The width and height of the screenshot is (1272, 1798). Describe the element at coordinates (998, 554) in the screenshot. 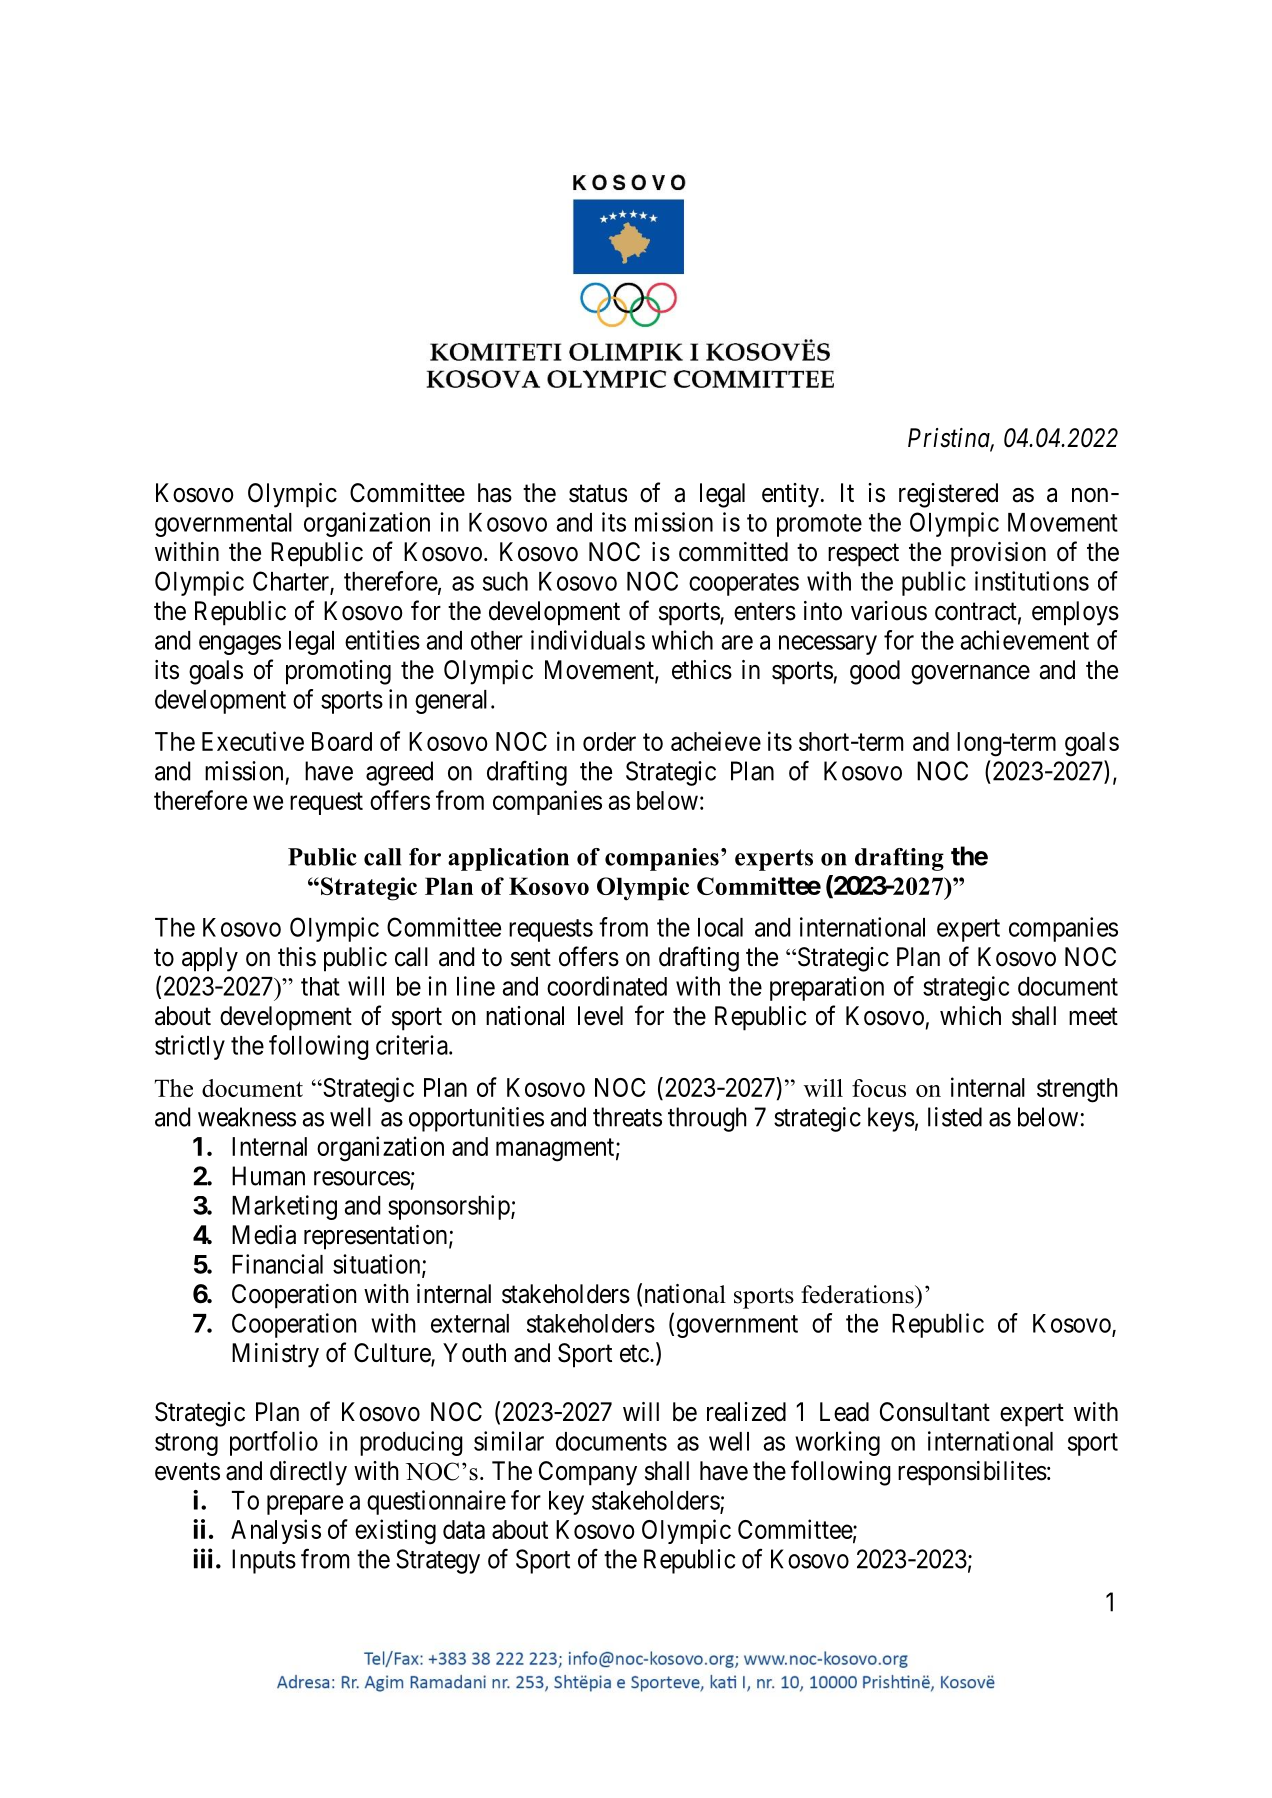

I see `provision` at that location.
